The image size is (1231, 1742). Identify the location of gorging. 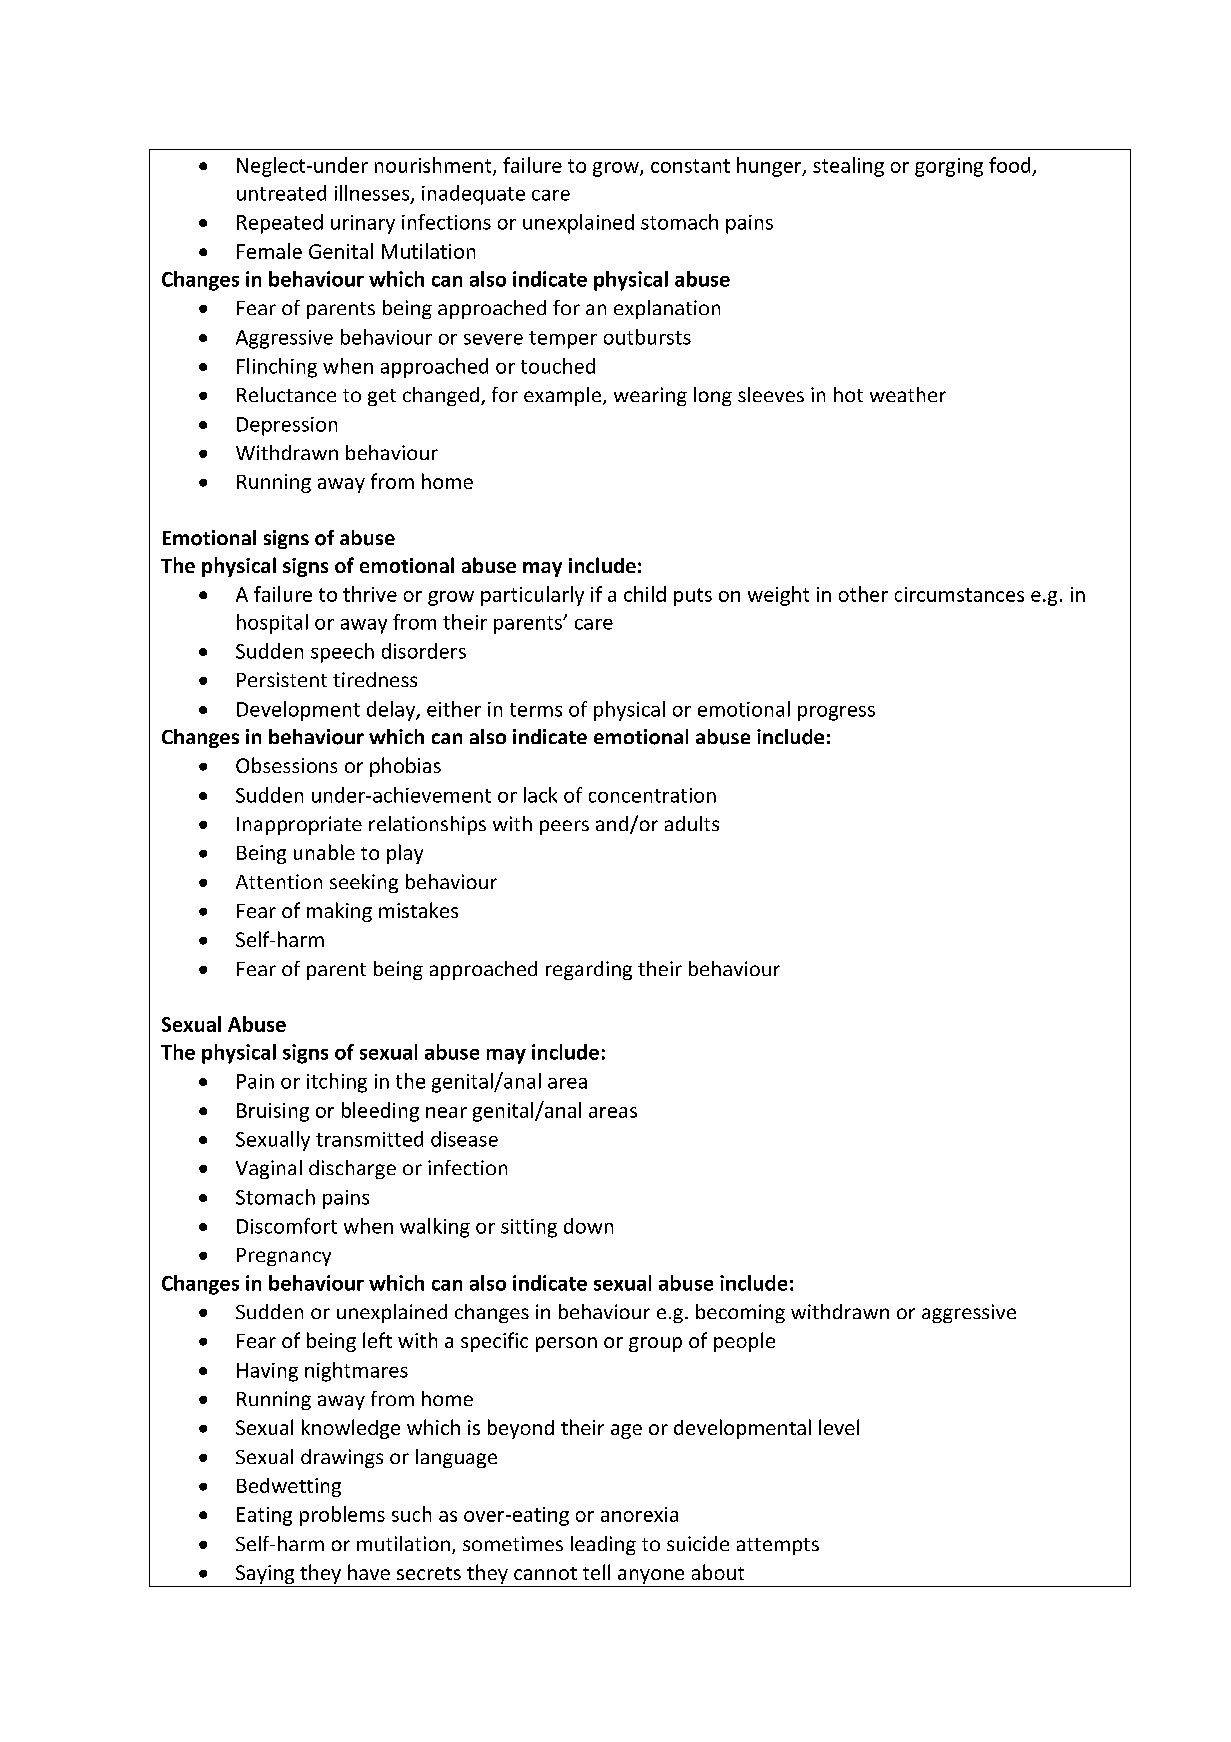
(949, 167).
